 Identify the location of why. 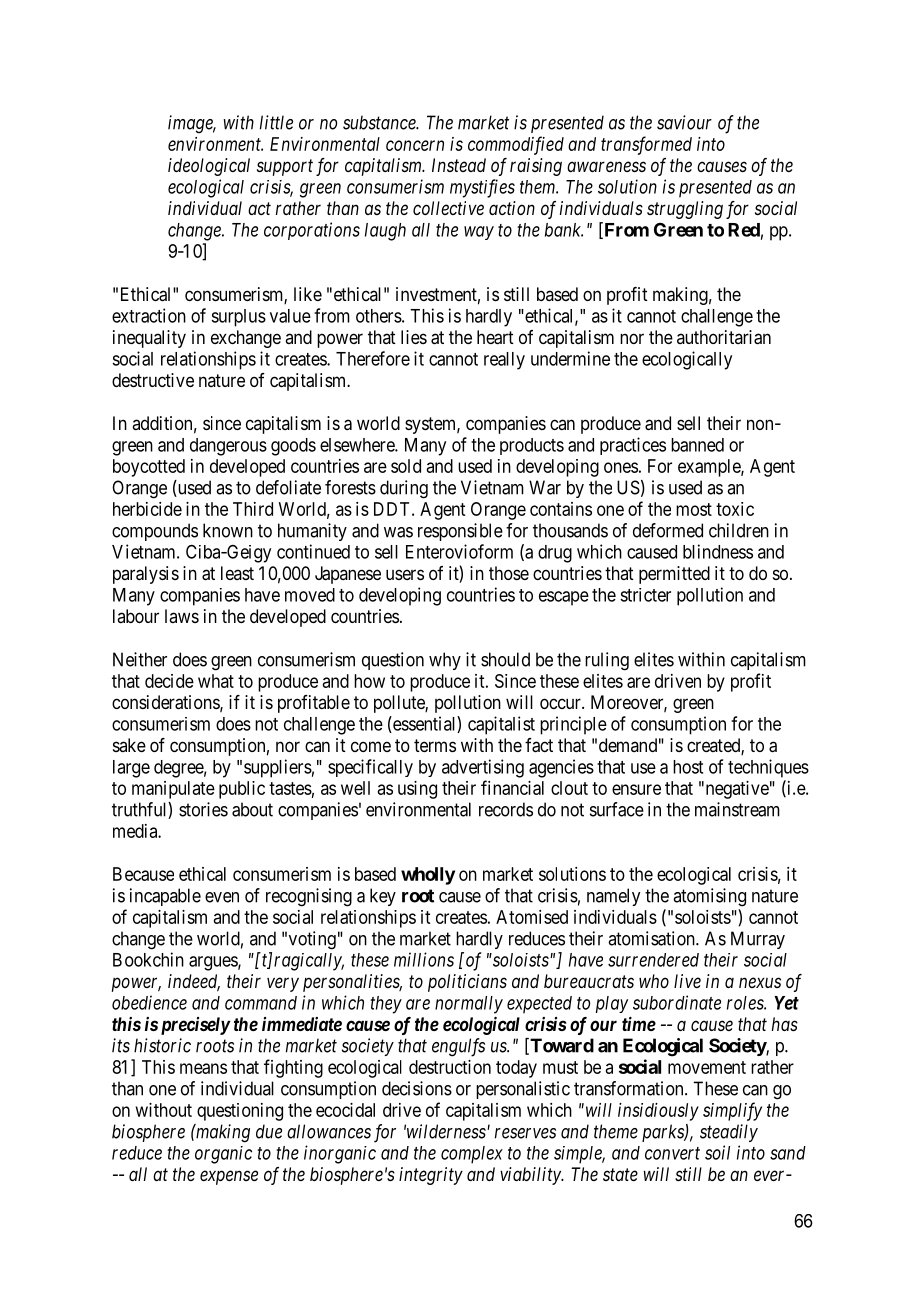
(445, 661).
